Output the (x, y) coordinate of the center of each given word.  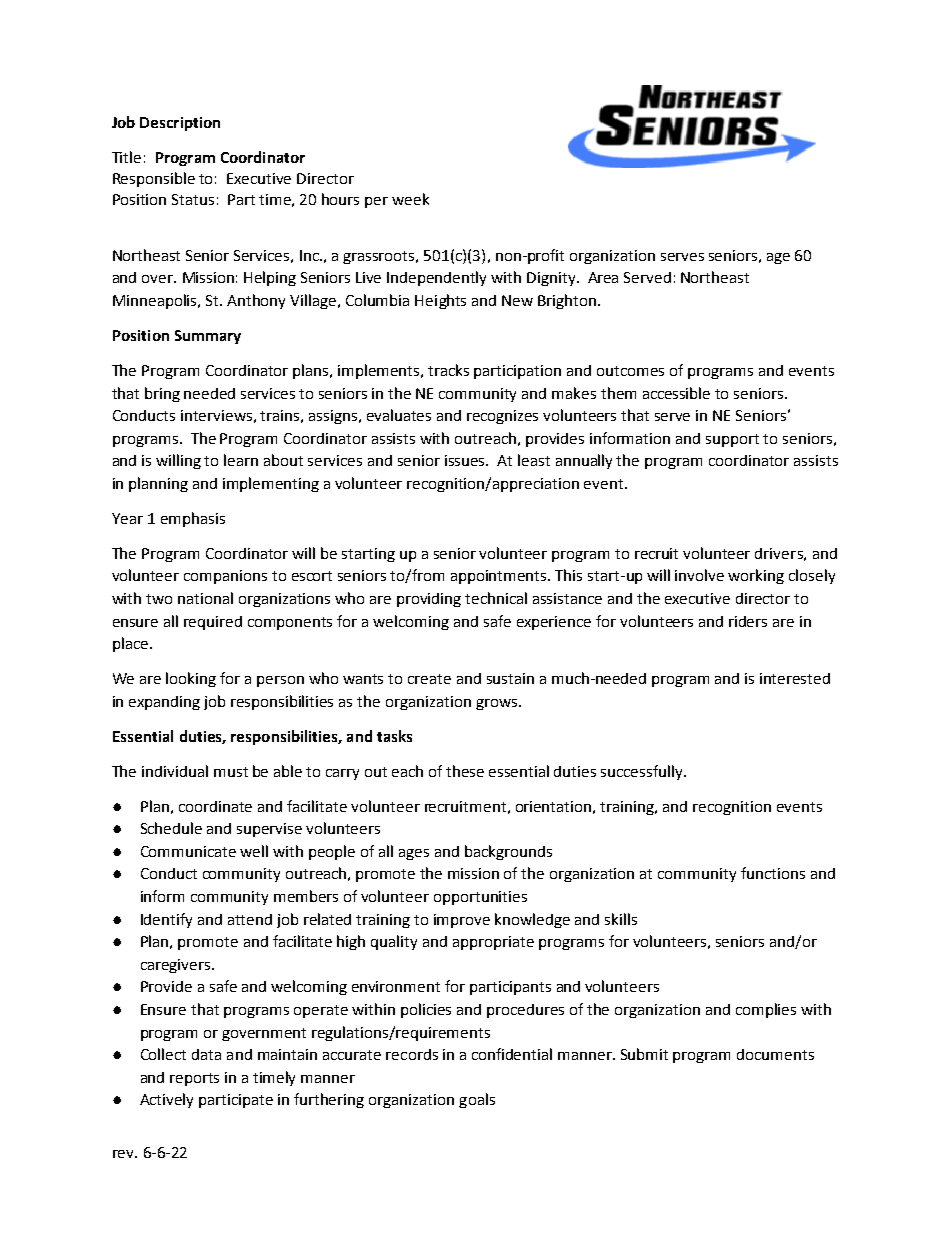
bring (162, 394)
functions (773, 873)
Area (603, 277)
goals (477, 1100)
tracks (448, 370)
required (213, 623)
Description (180, 124)
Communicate (188, 851)
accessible (676, 393)
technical (496, 598)
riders (748, 621)
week (410, 199)
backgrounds (508, 852)
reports (194, 1079)
